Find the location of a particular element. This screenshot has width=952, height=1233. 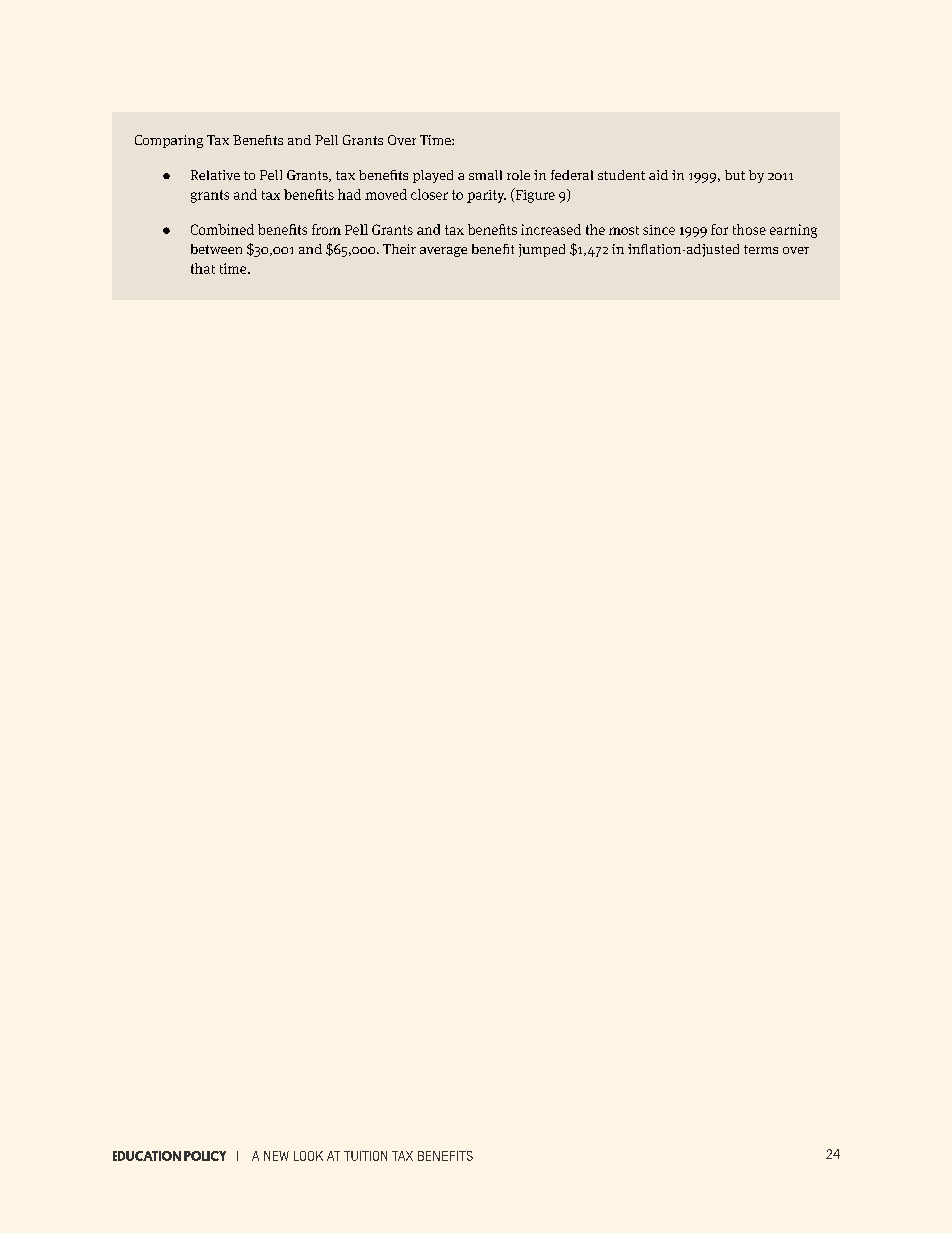

POLICY is located at coordinates (205, 1156).
